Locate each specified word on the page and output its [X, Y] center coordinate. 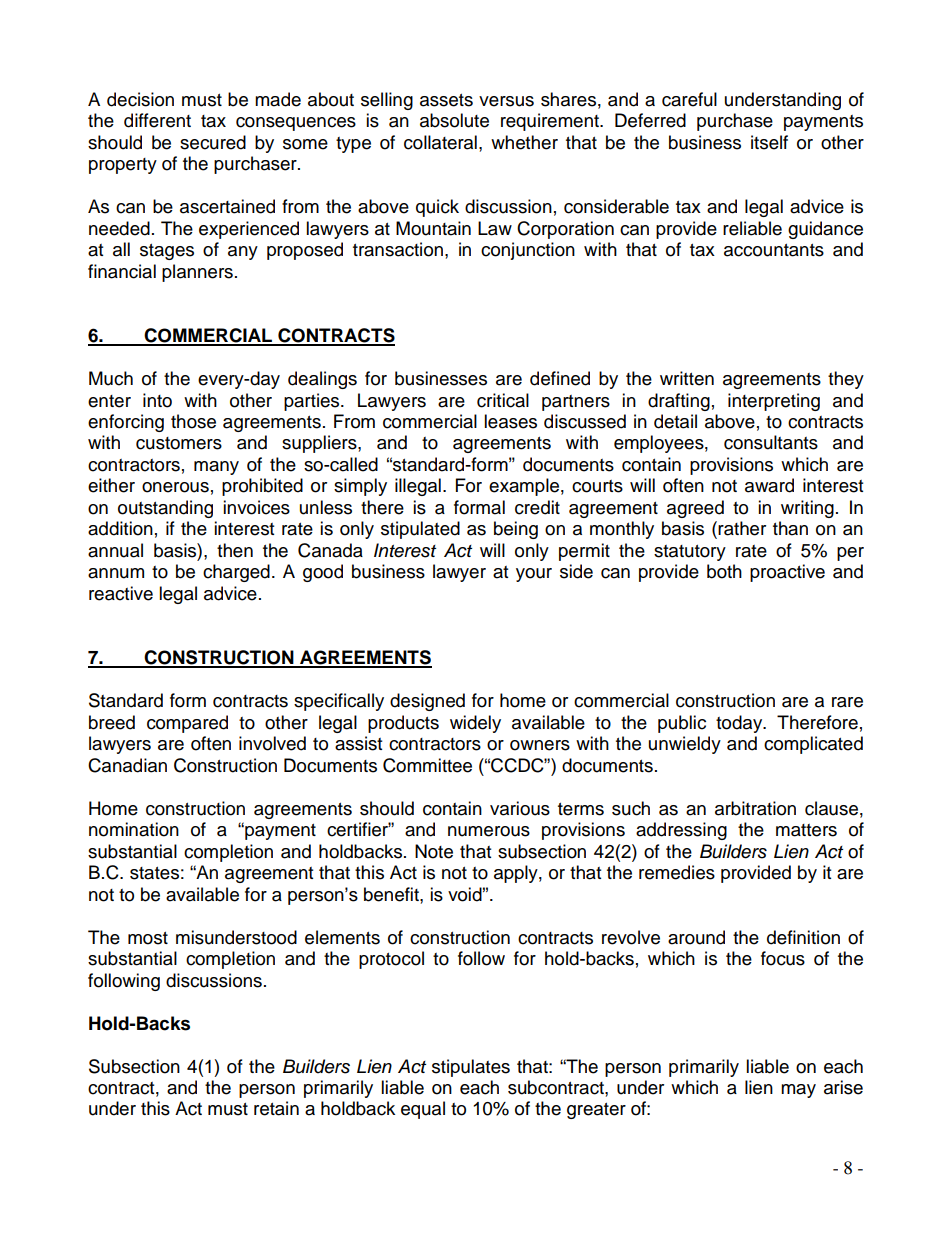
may [798, 1091]
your [534, 575]
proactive [787, 573]
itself [769, 142]
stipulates [471, 1068]
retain [276, 1108]
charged [236, 573]
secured [213, 142]
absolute [454, 120]
